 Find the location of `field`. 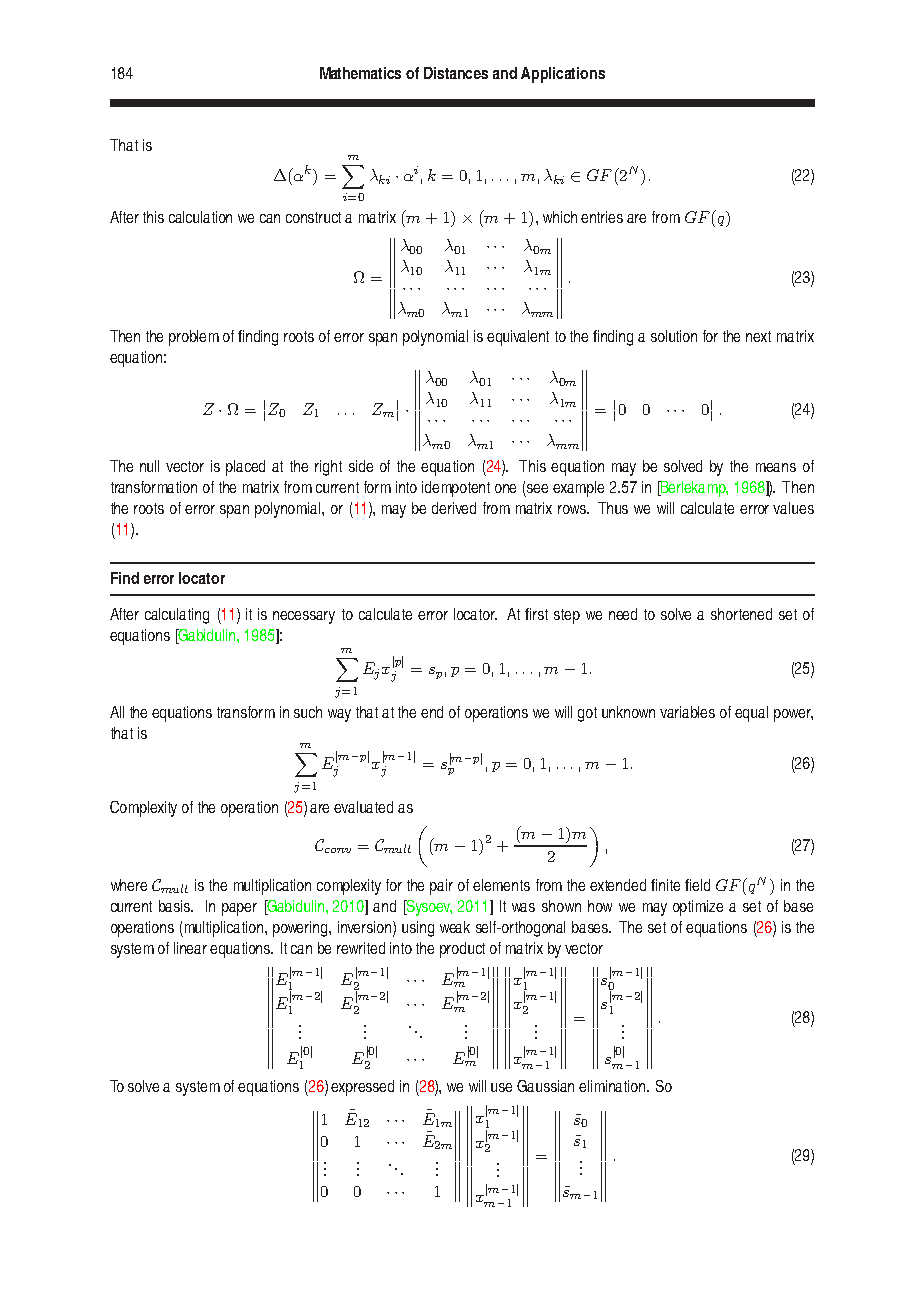

field is located at coordinates (697, 885).
